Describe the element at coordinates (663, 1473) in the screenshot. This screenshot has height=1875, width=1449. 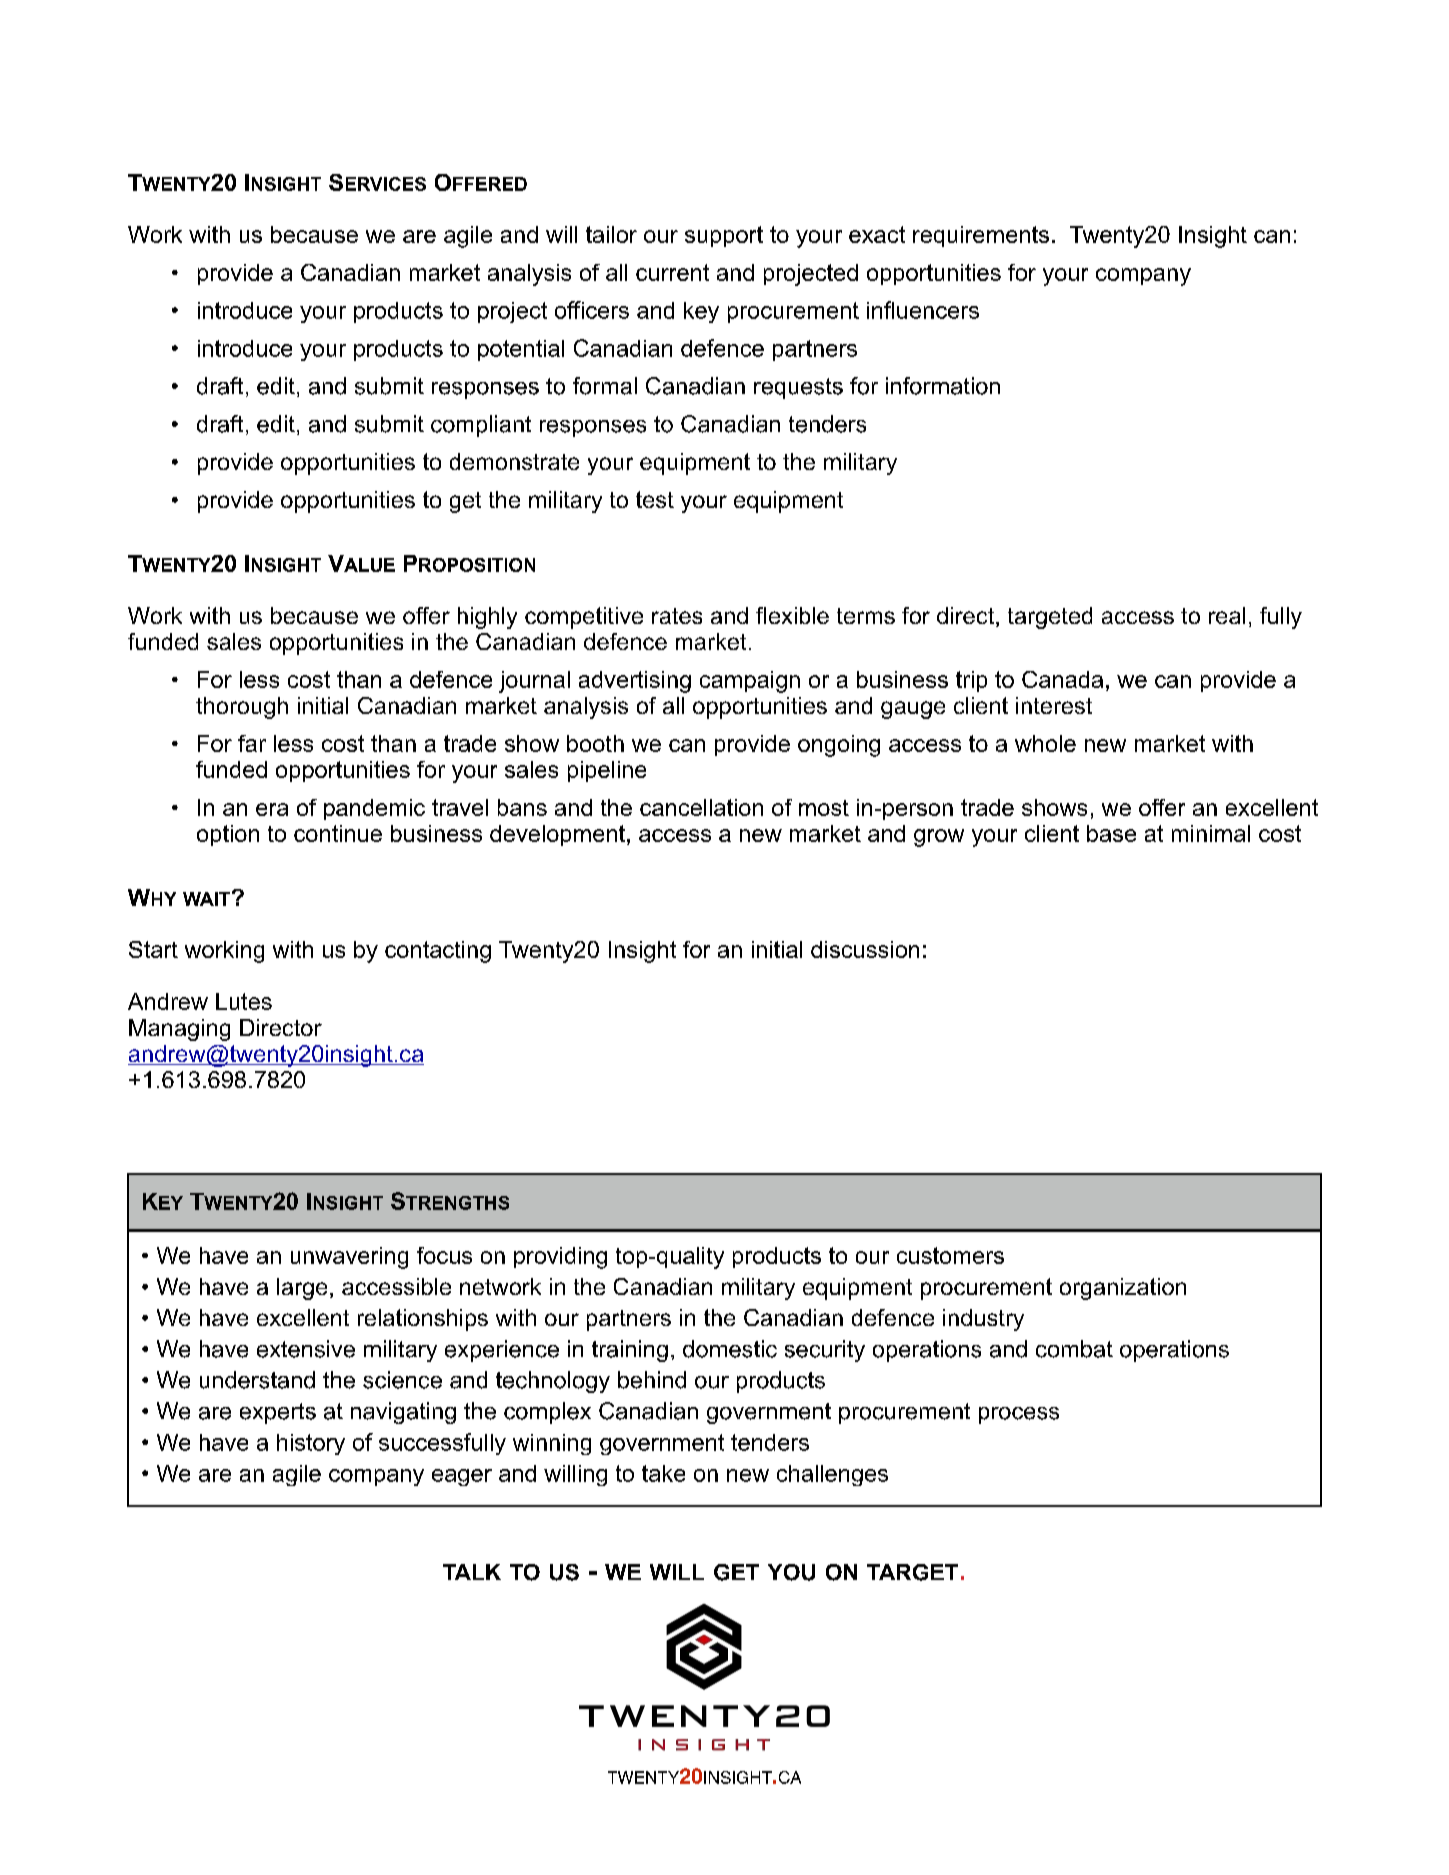
I see `take` at that location.
